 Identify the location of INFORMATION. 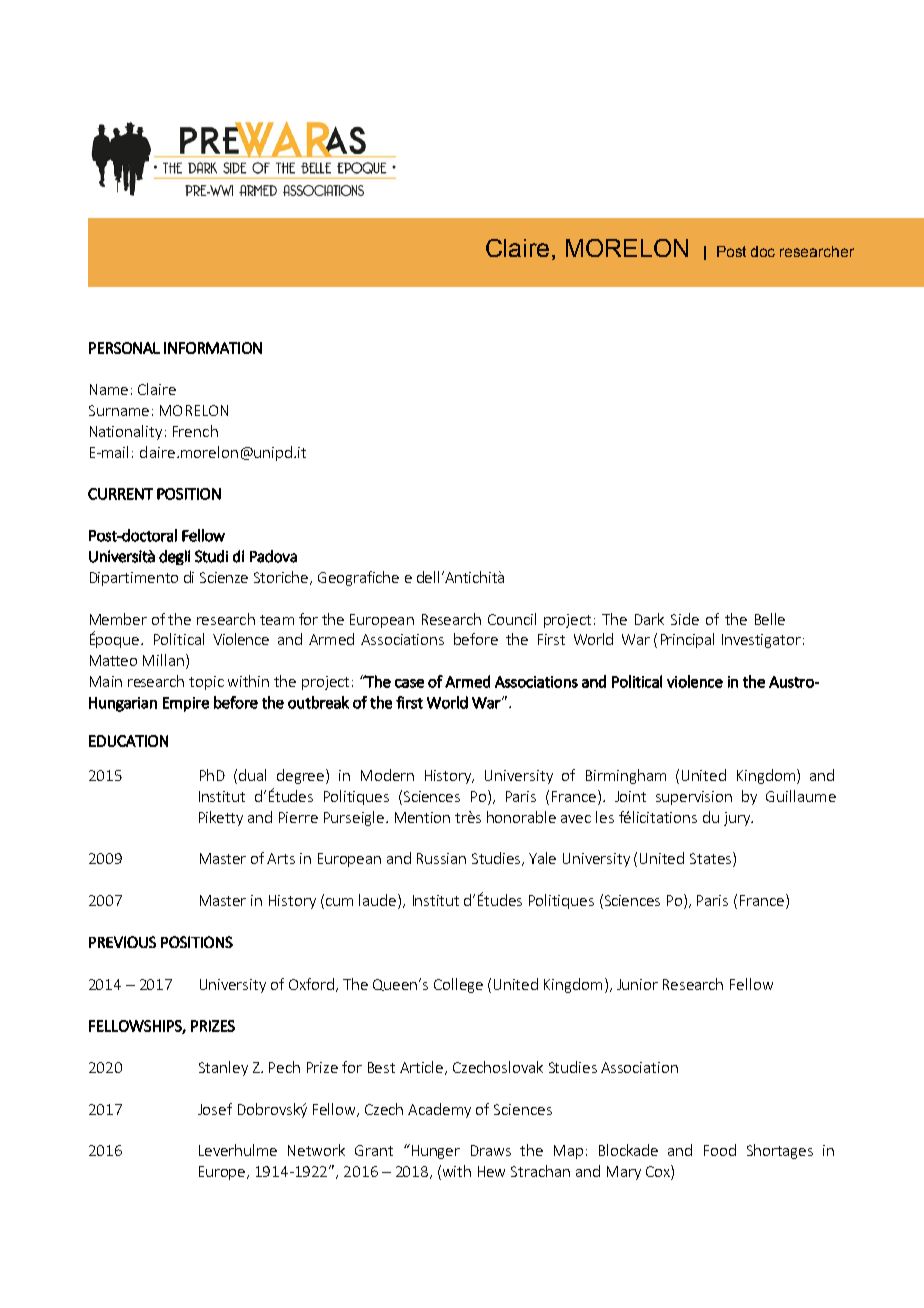
(213, 348).
